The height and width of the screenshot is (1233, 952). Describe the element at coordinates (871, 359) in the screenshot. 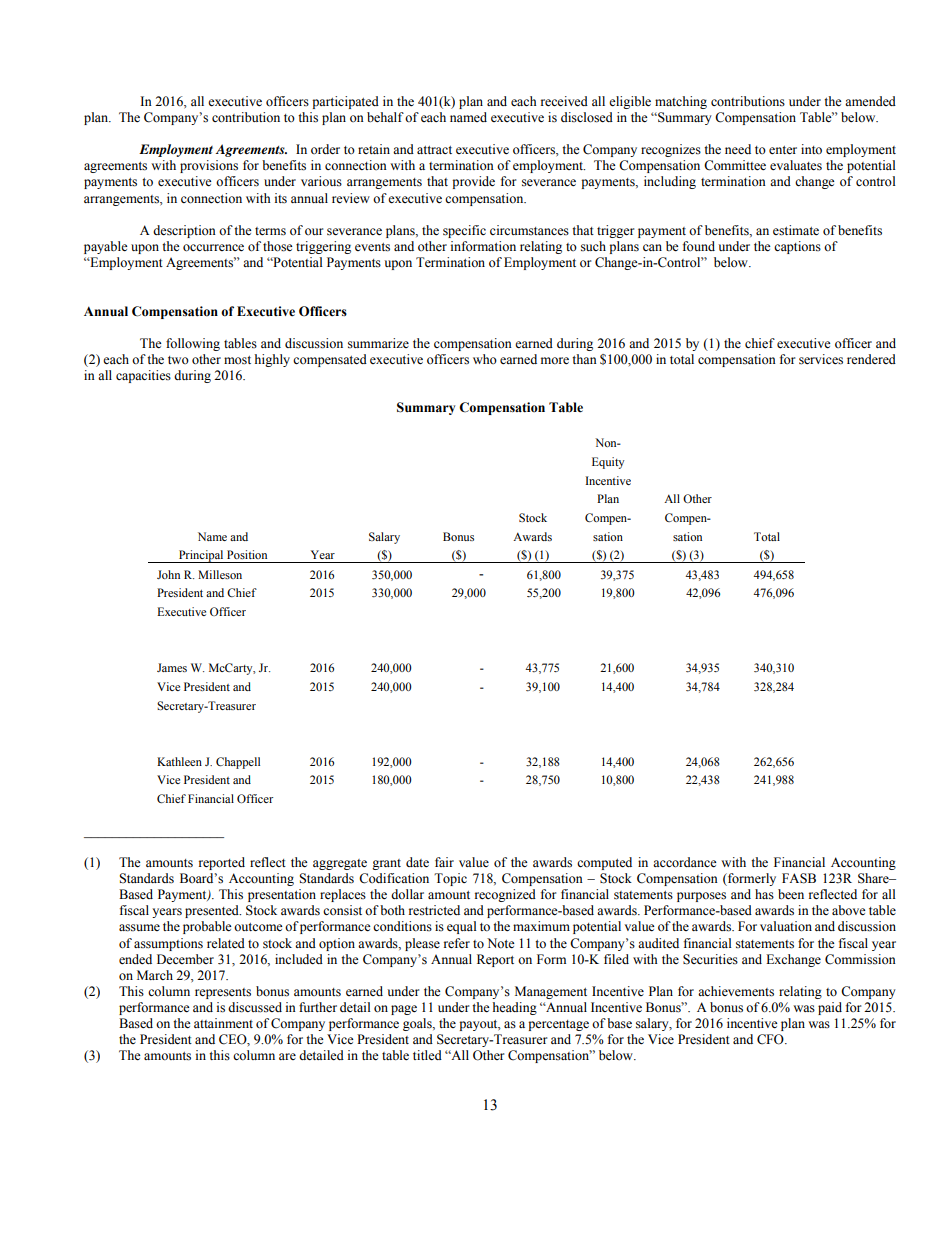

I see `rendered` at that location.
